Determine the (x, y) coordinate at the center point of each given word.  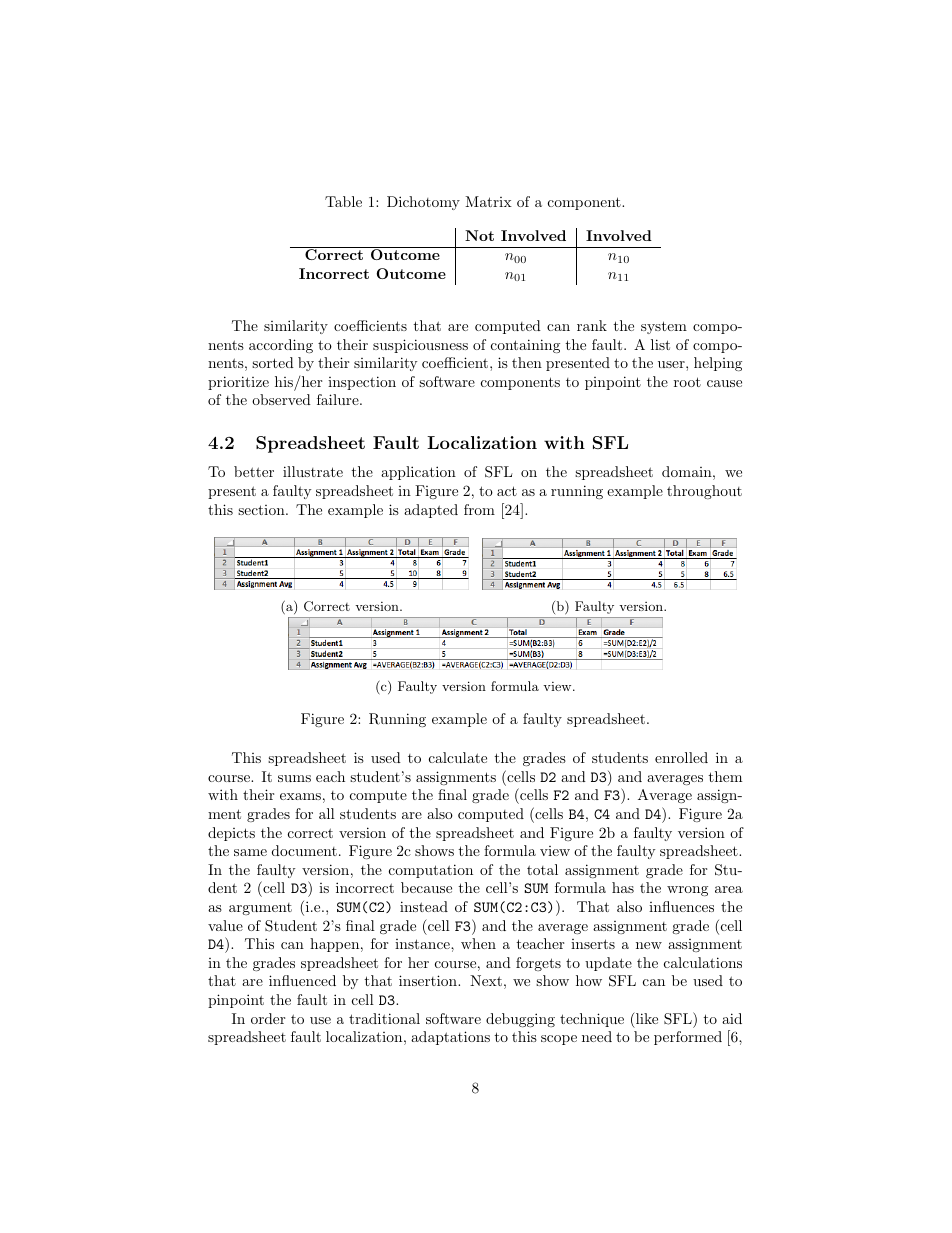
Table (343, 201)
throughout (704, 492)
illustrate (313, 471)
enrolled (681, 757)
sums (294, 778)
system (664, 327)
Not (479, 235)
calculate (458, 757)
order (268, 1018)
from (479, 509)
